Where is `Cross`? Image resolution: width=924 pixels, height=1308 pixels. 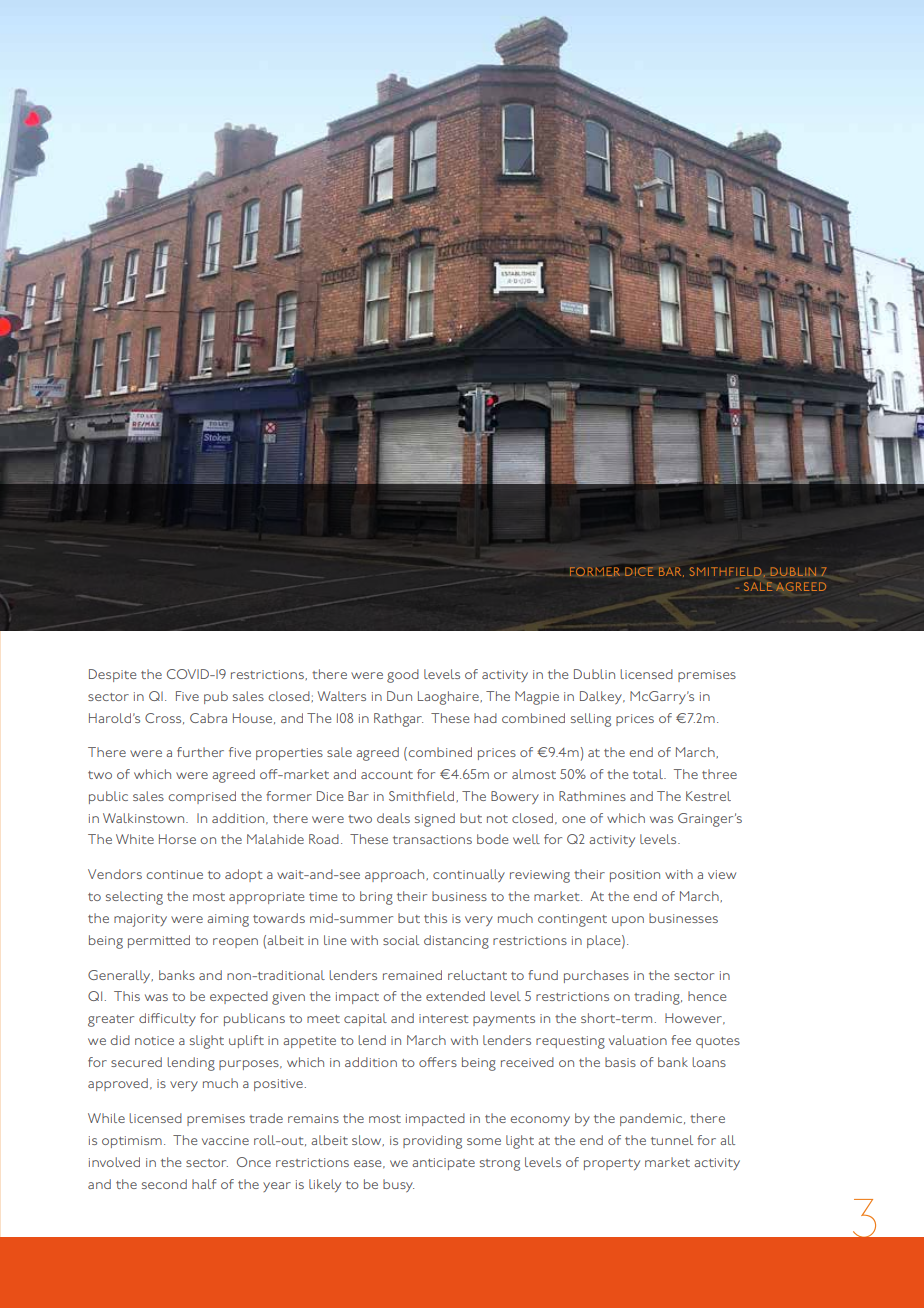 Cross is located at coordinates (164, 718).
